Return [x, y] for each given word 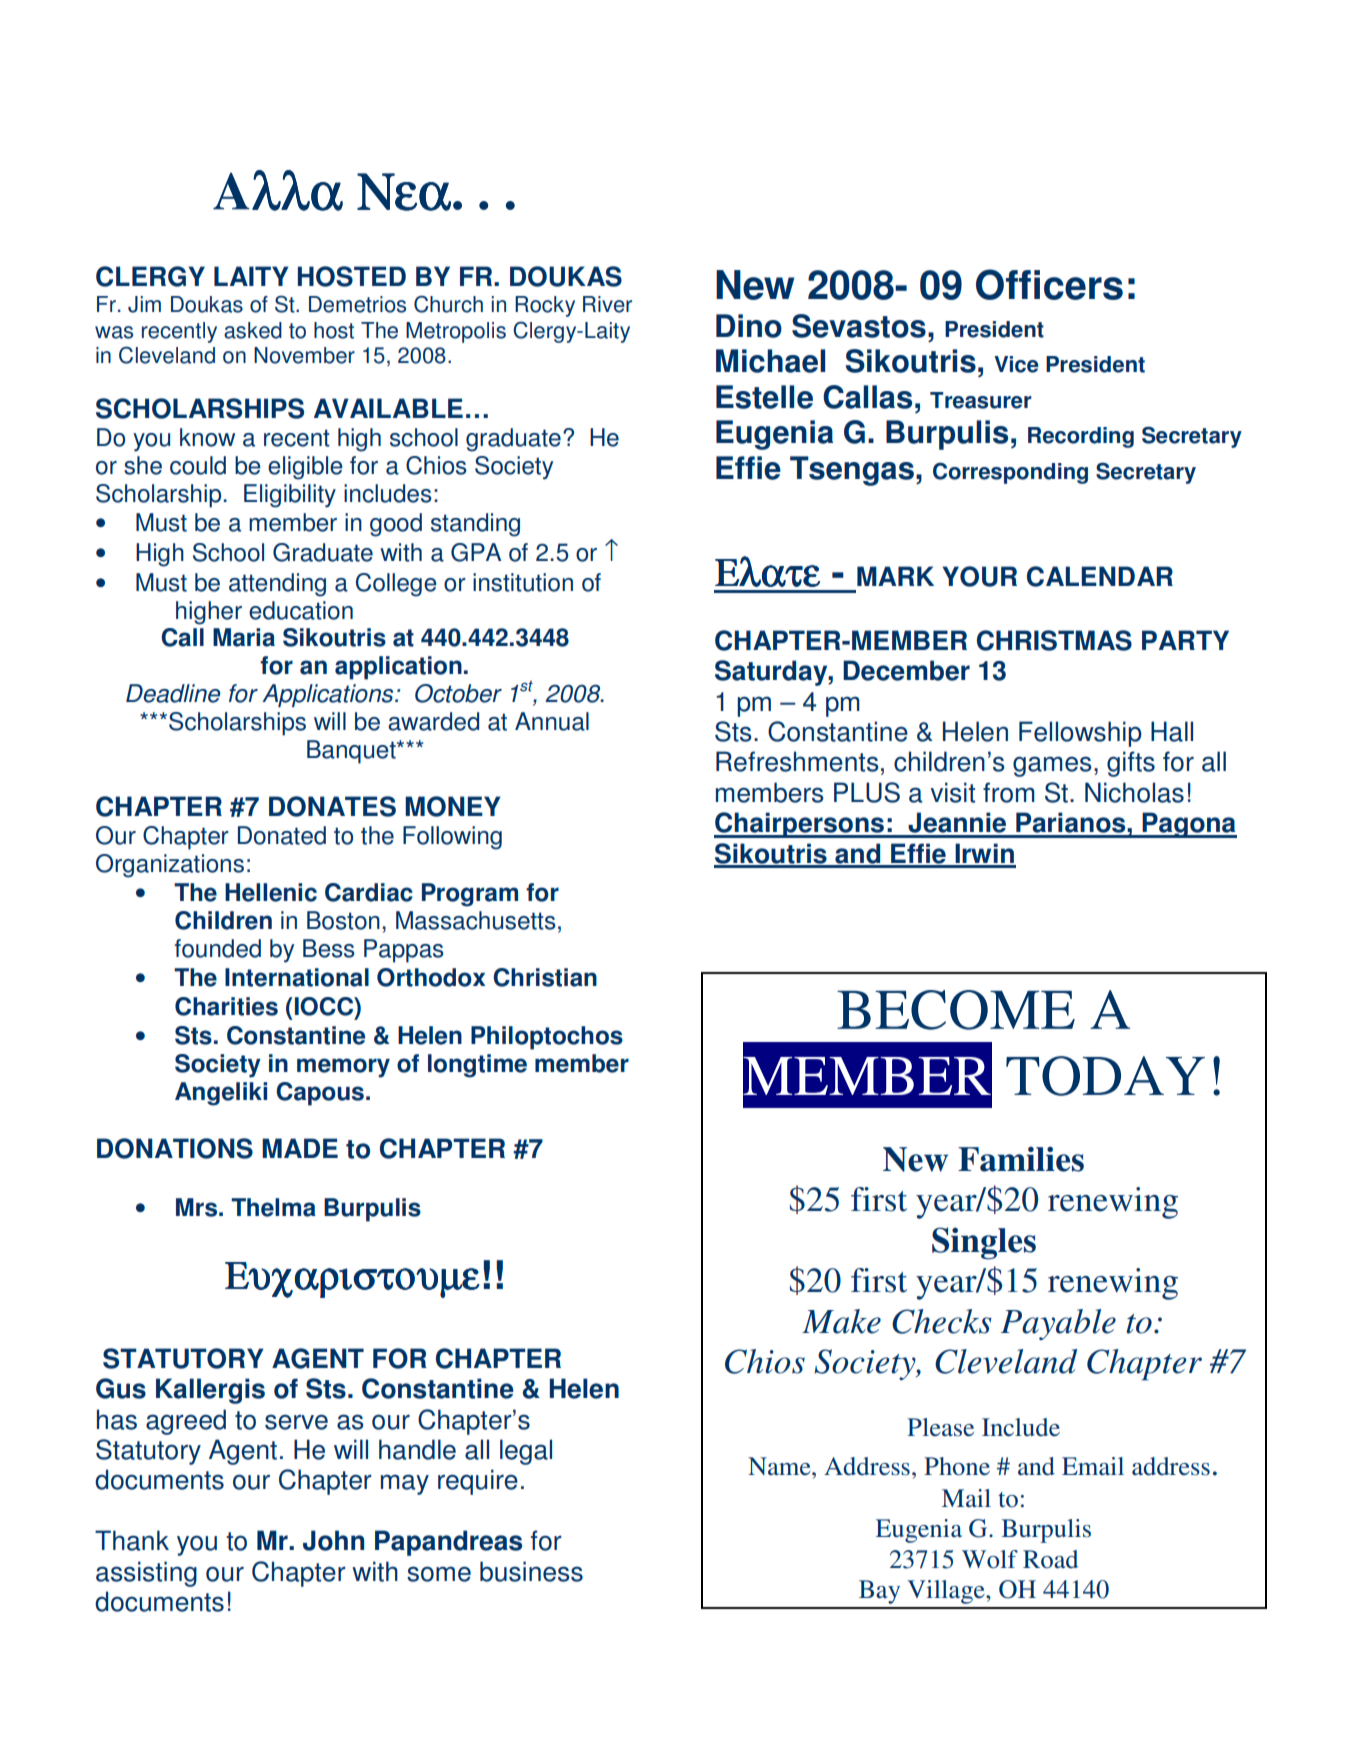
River [607, 304]
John [333, 1540]
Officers [1049, 284]
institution [523, 582]
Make [841, 1321]
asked [253, 330]
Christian [545, 977]
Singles [984, 1243]
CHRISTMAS [1054, 640]
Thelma [273, 1207]
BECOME [956, 1010]
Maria [244, 637]
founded [218, 948]
